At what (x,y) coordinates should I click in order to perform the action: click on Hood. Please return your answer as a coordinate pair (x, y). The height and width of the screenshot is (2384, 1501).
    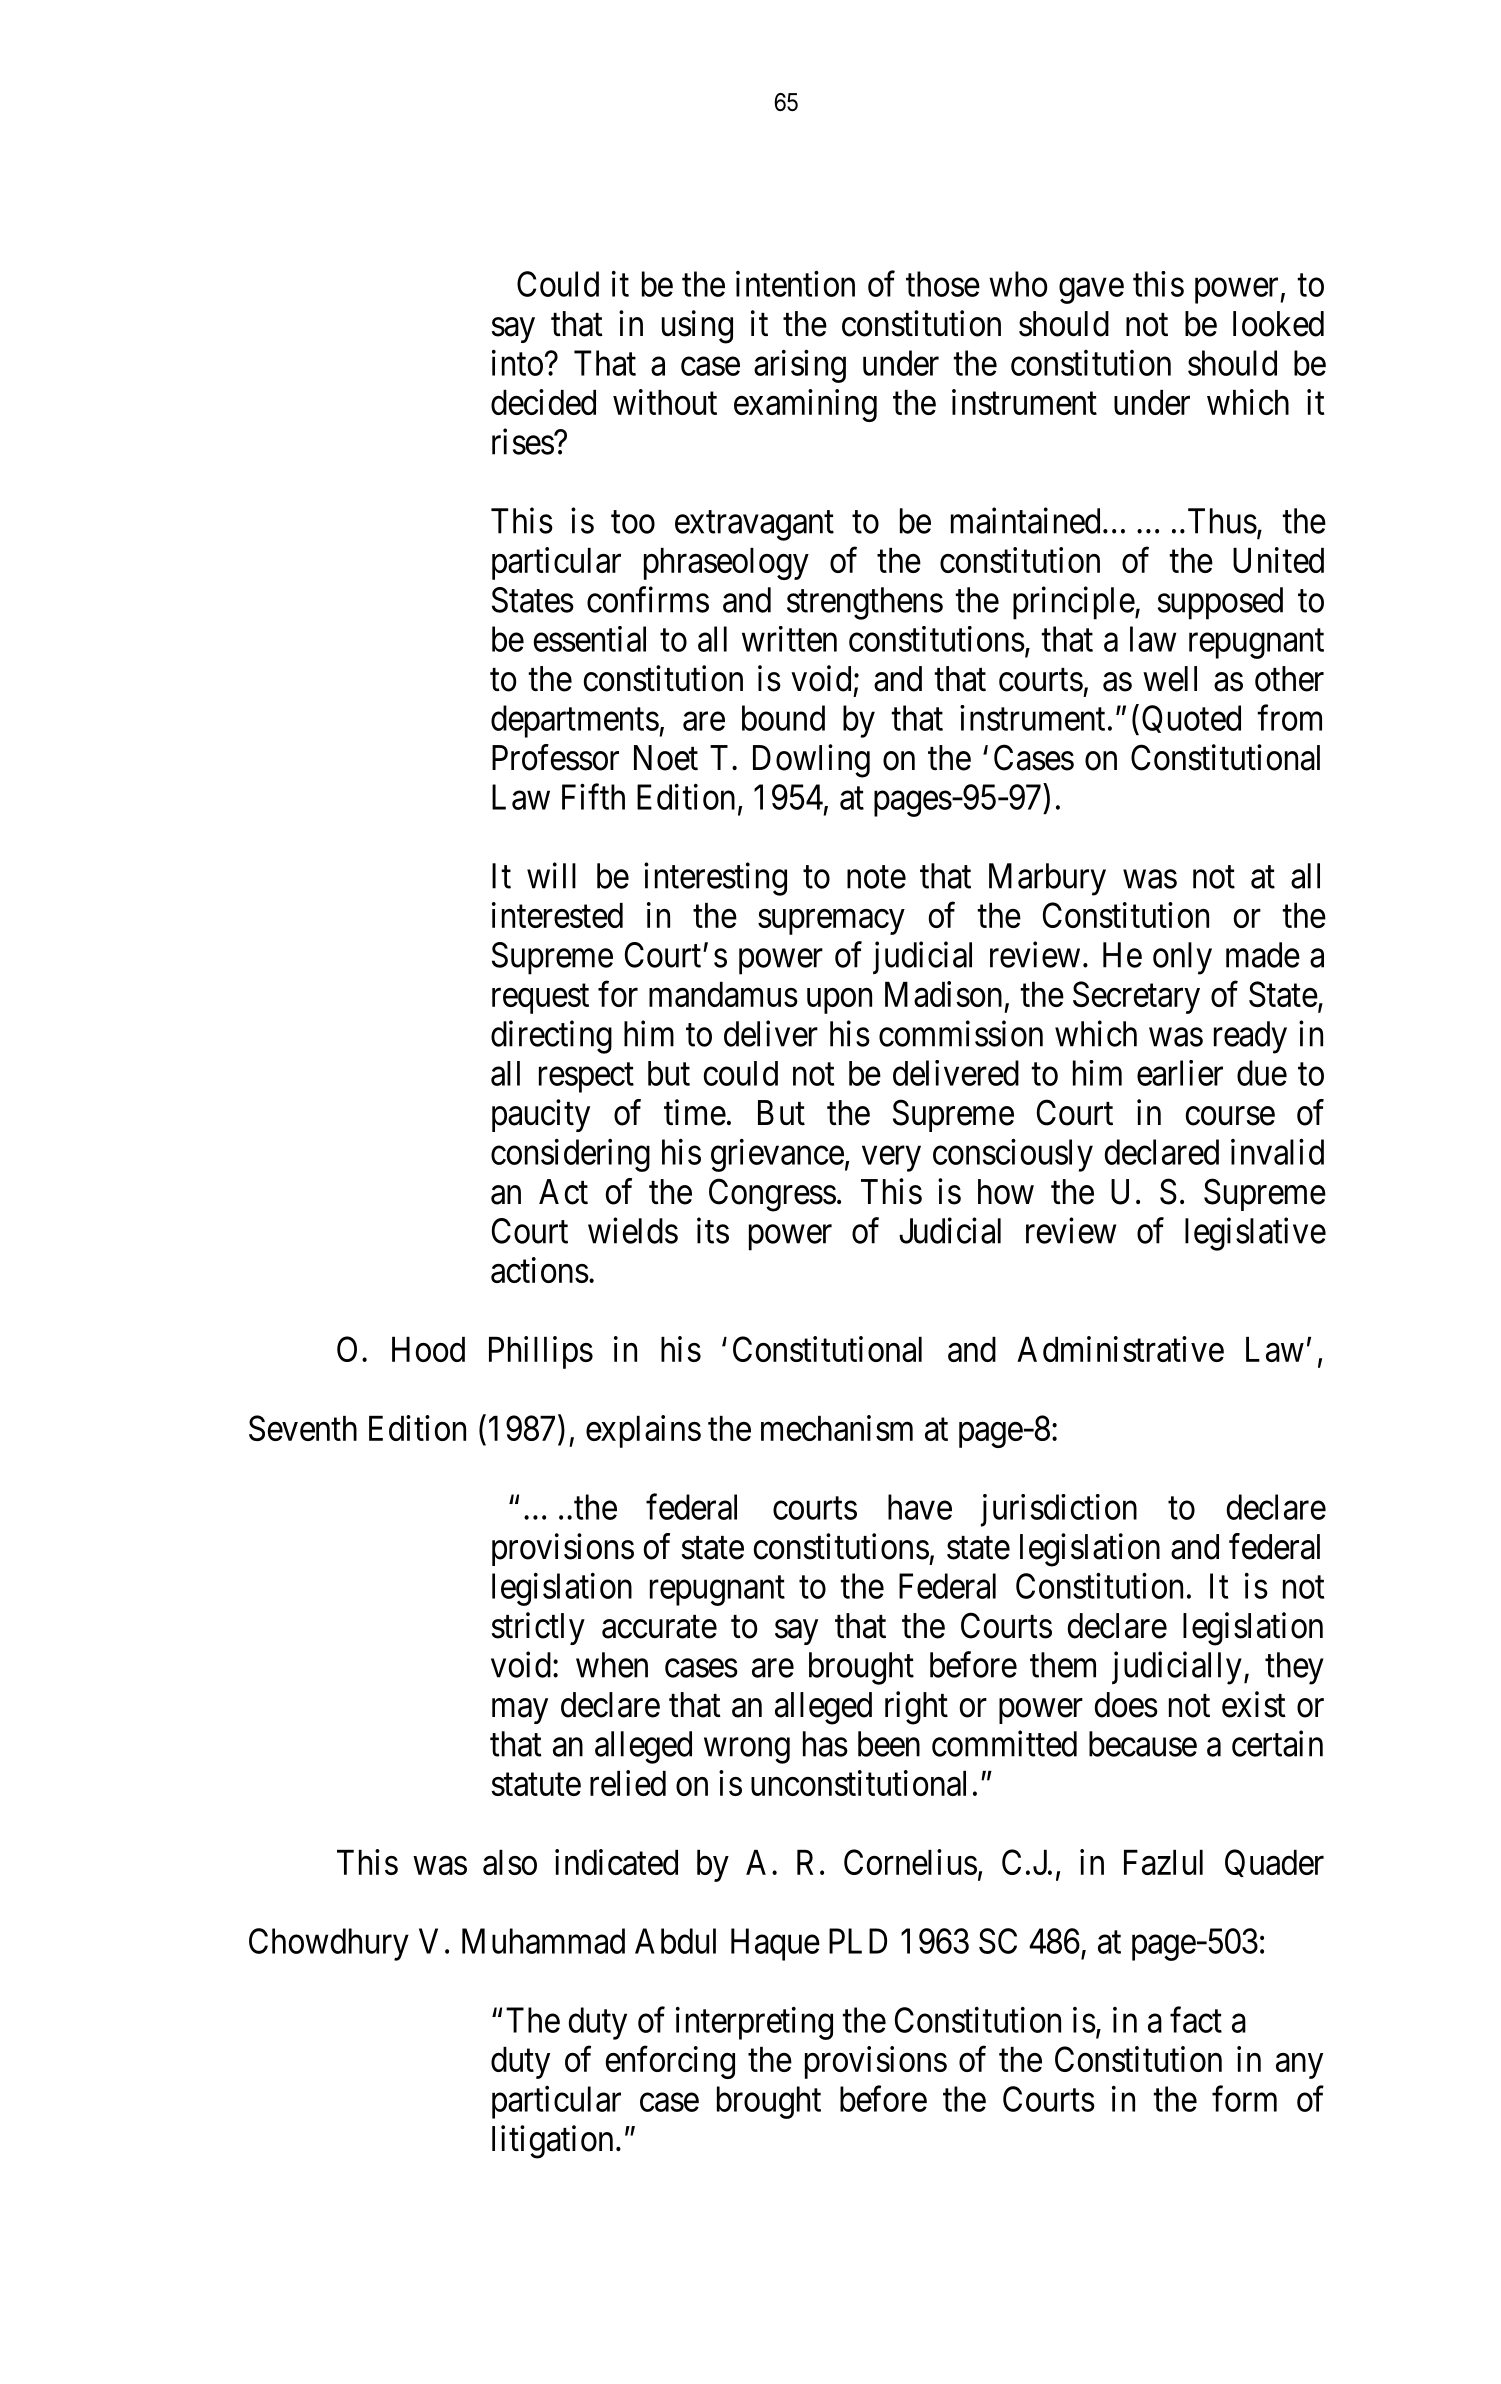
    Looking at the image, I should click on (428, 1349).
